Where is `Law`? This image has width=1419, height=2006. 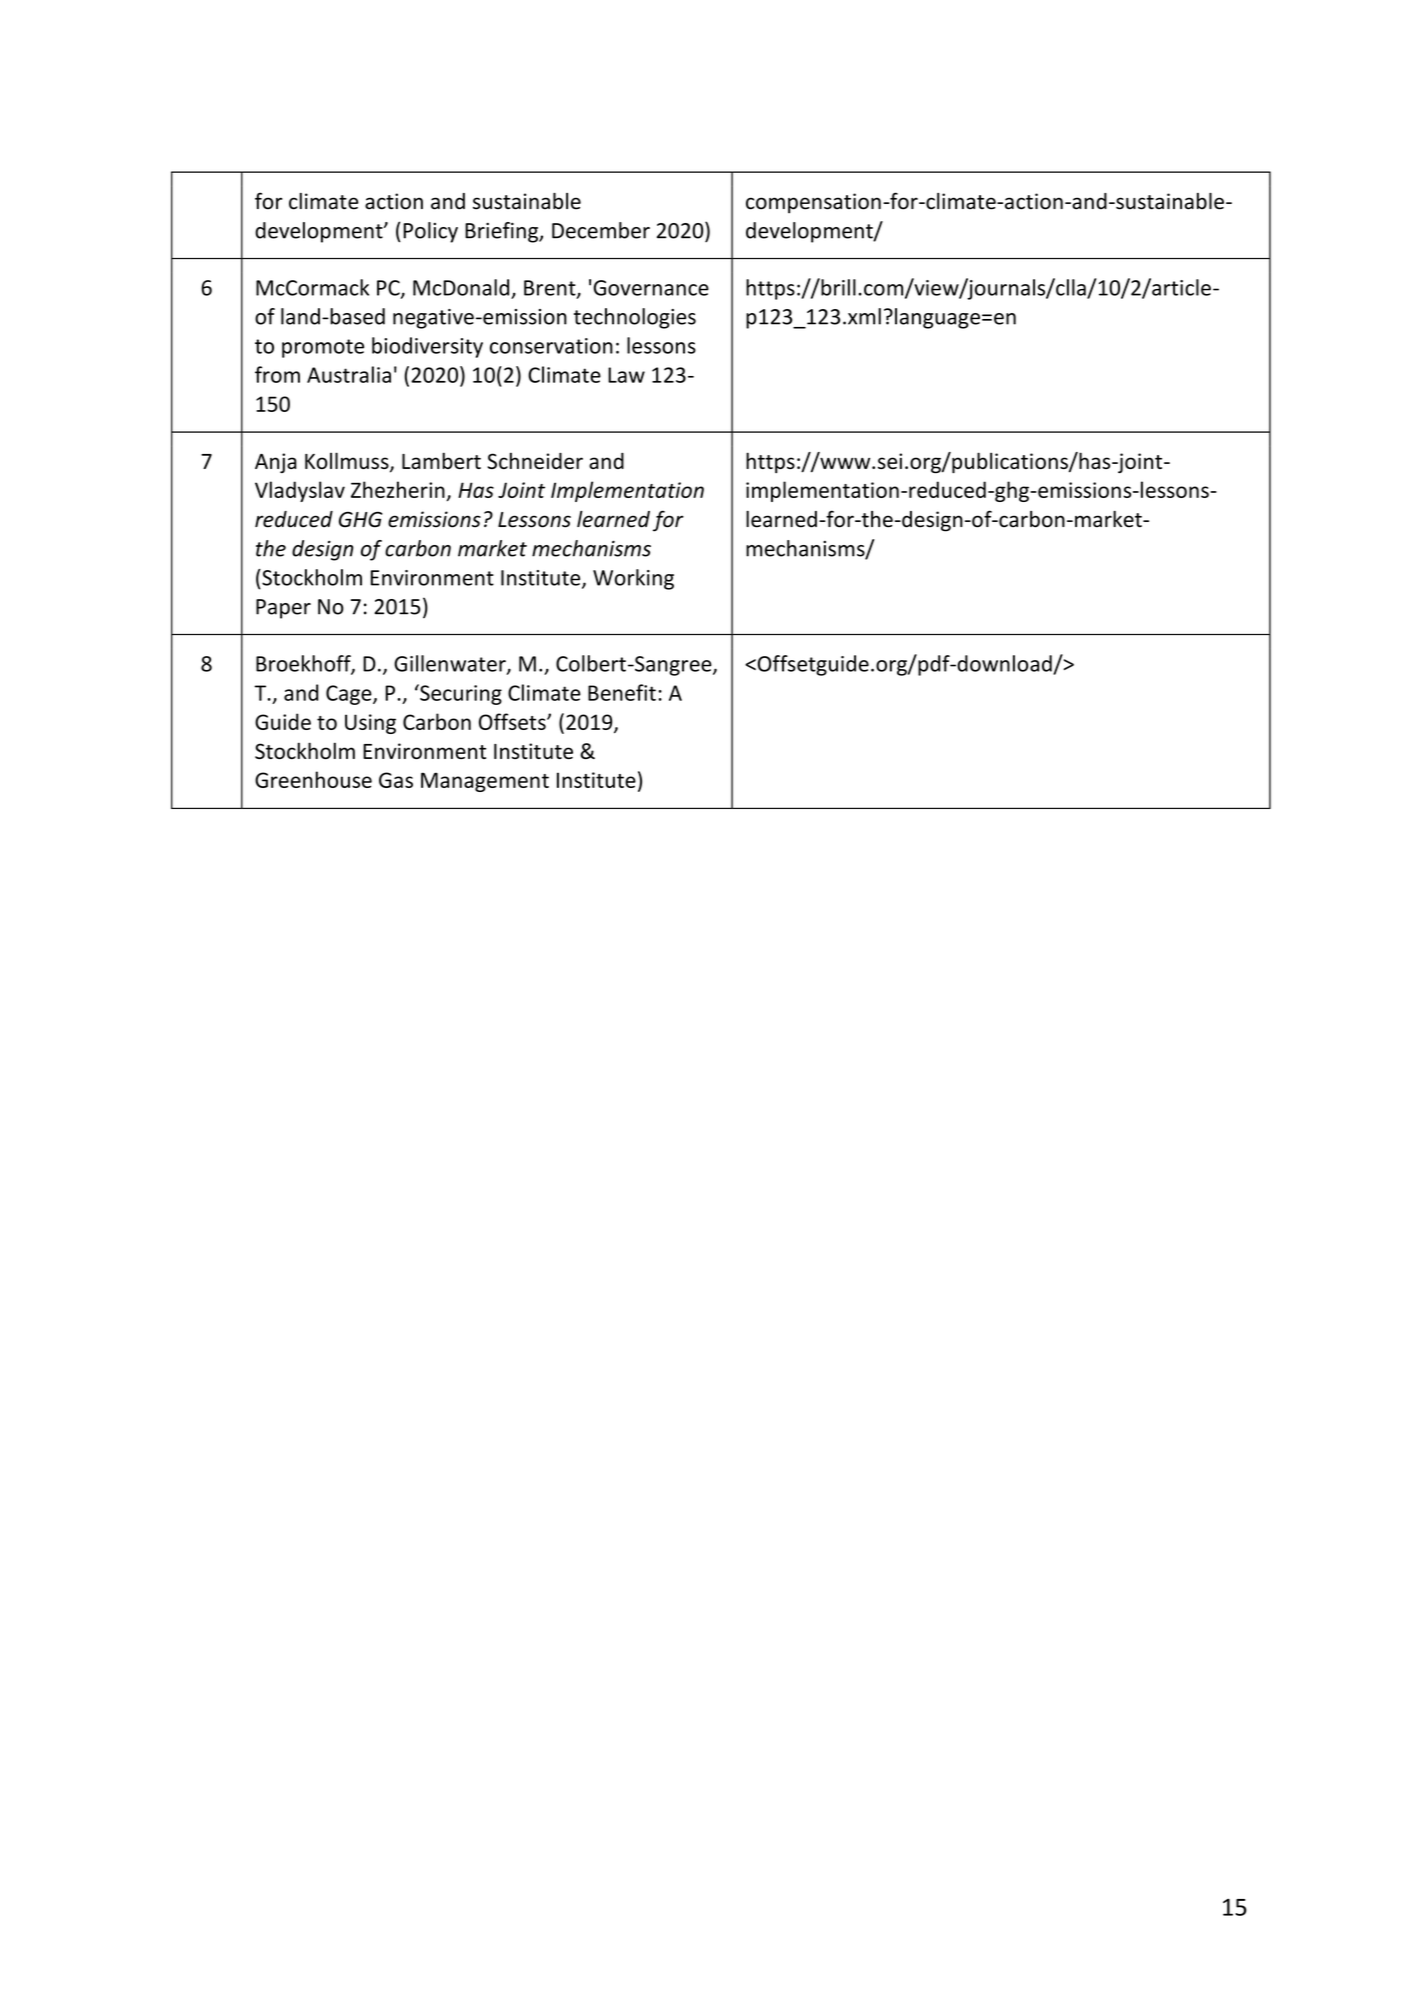
Law is located at coordinates (626, 375).
